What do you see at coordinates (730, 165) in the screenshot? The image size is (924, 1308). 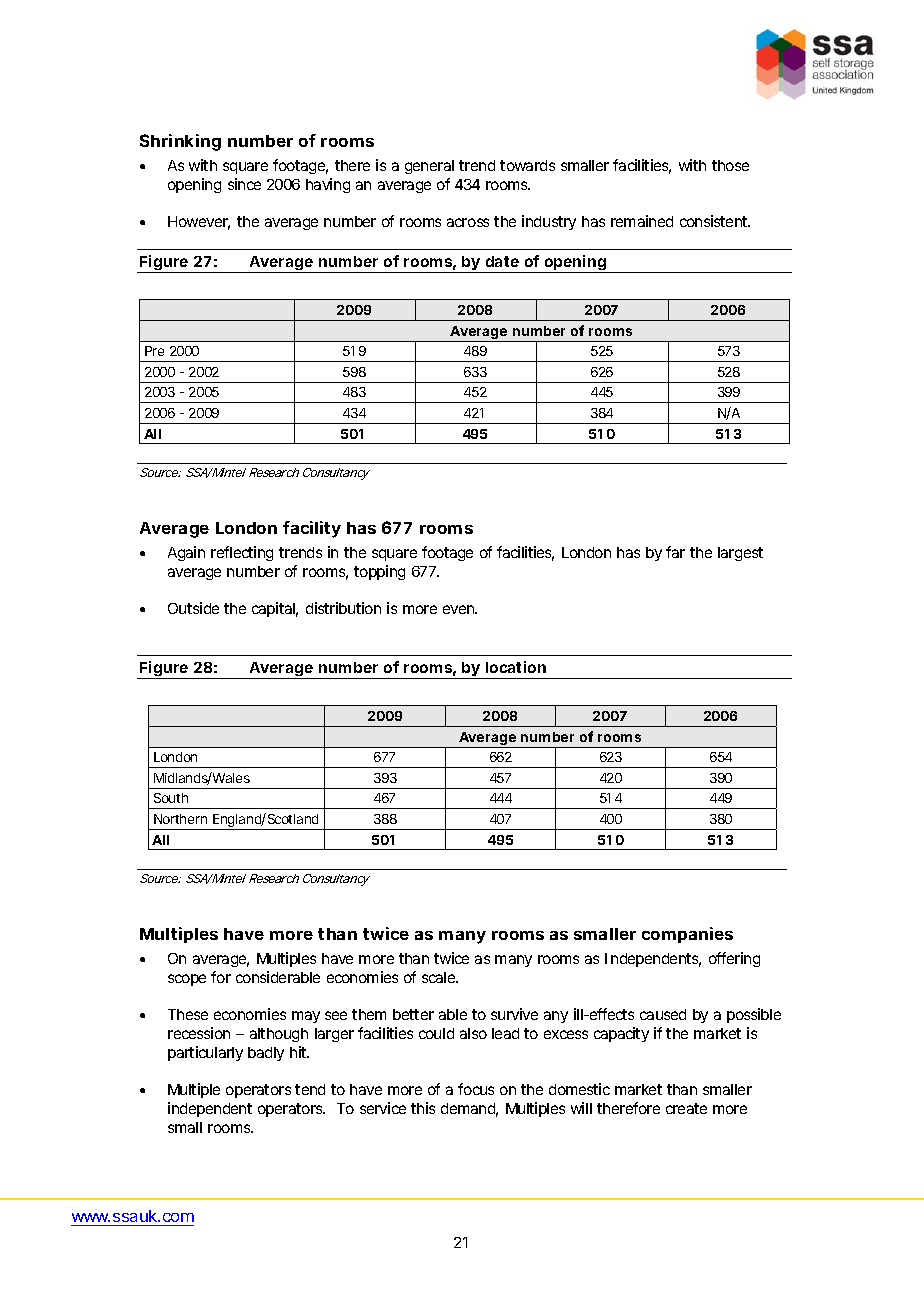 I see `those` at bounding box center [730, 165].
